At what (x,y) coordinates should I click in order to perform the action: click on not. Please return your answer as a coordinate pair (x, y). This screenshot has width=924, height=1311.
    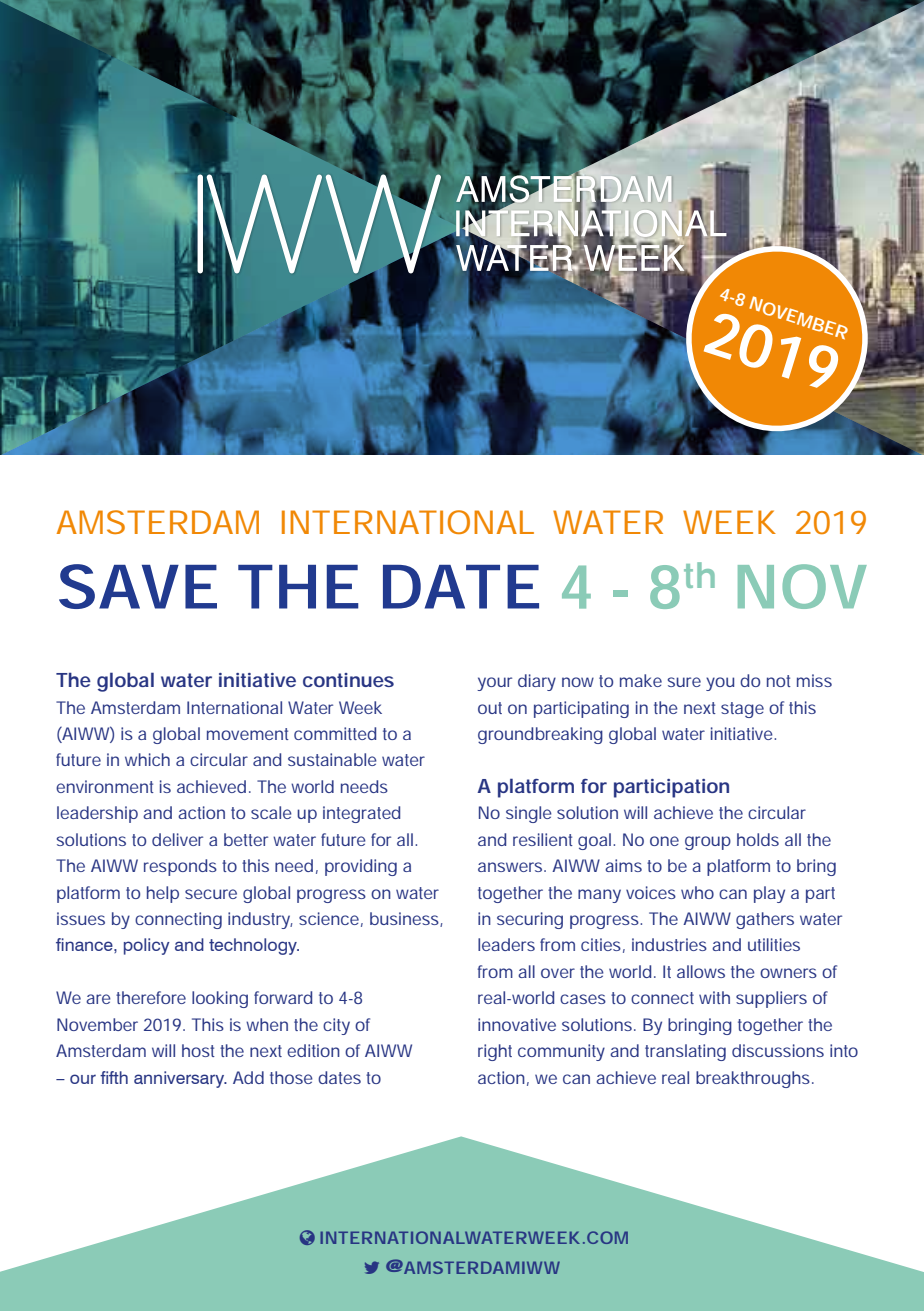
    Looking at the image, I should click on (779, 681).
